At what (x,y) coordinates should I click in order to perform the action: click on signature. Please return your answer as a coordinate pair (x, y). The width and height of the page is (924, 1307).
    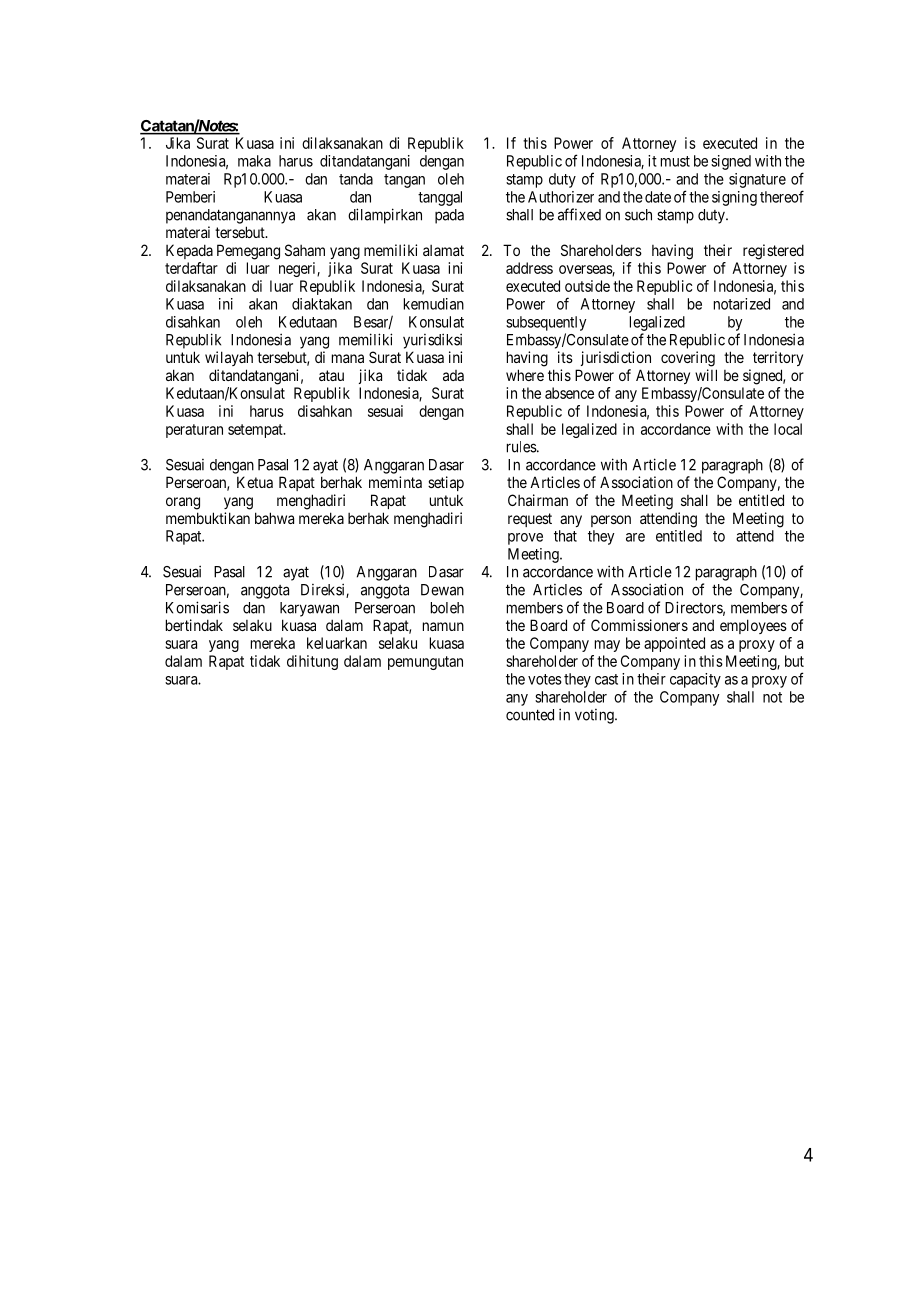
    Looking at the image, I should click on (757, 180).
